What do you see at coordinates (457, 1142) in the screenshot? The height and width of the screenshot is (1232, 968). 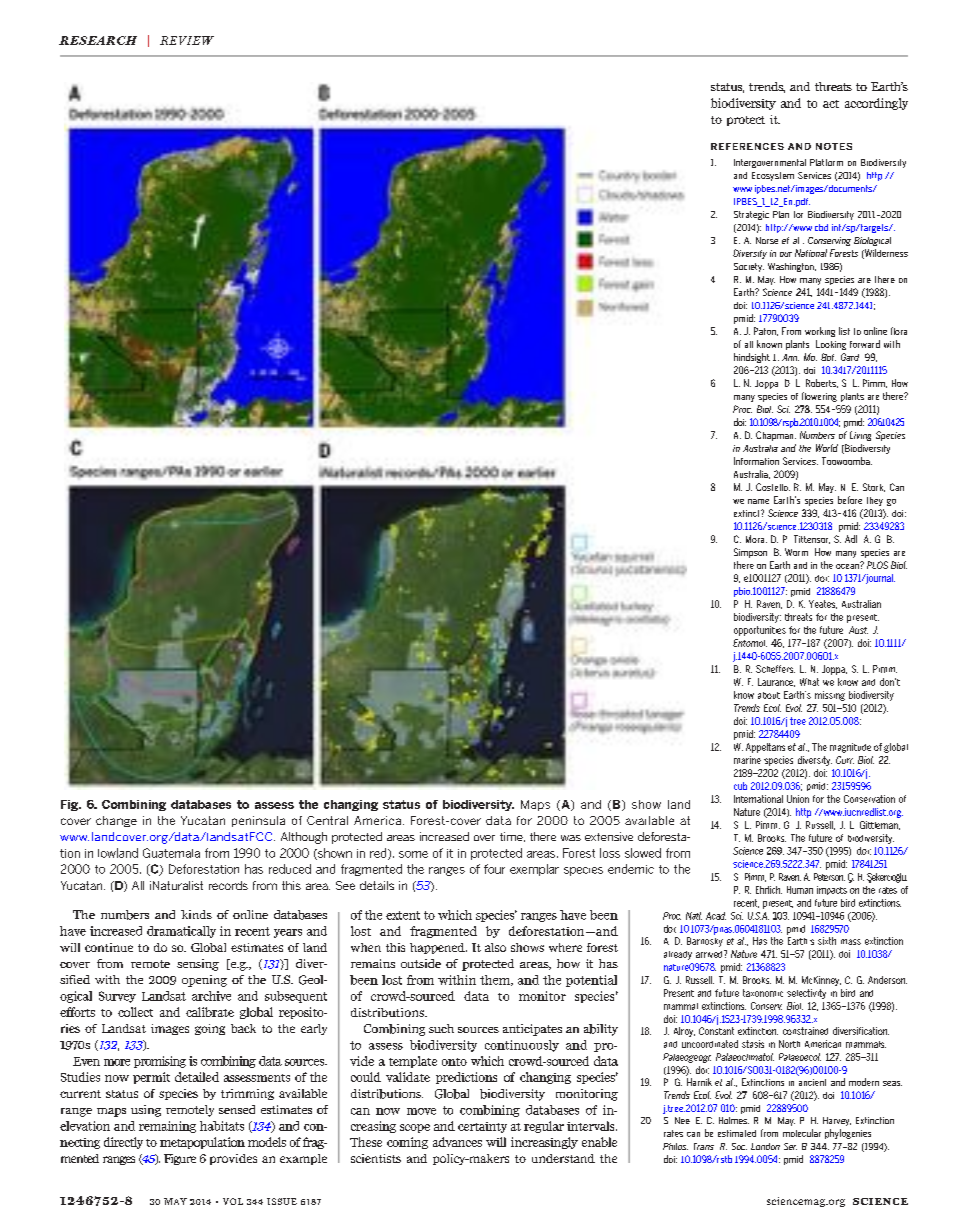 I see `advances` at bounding box center [457, 1142].
